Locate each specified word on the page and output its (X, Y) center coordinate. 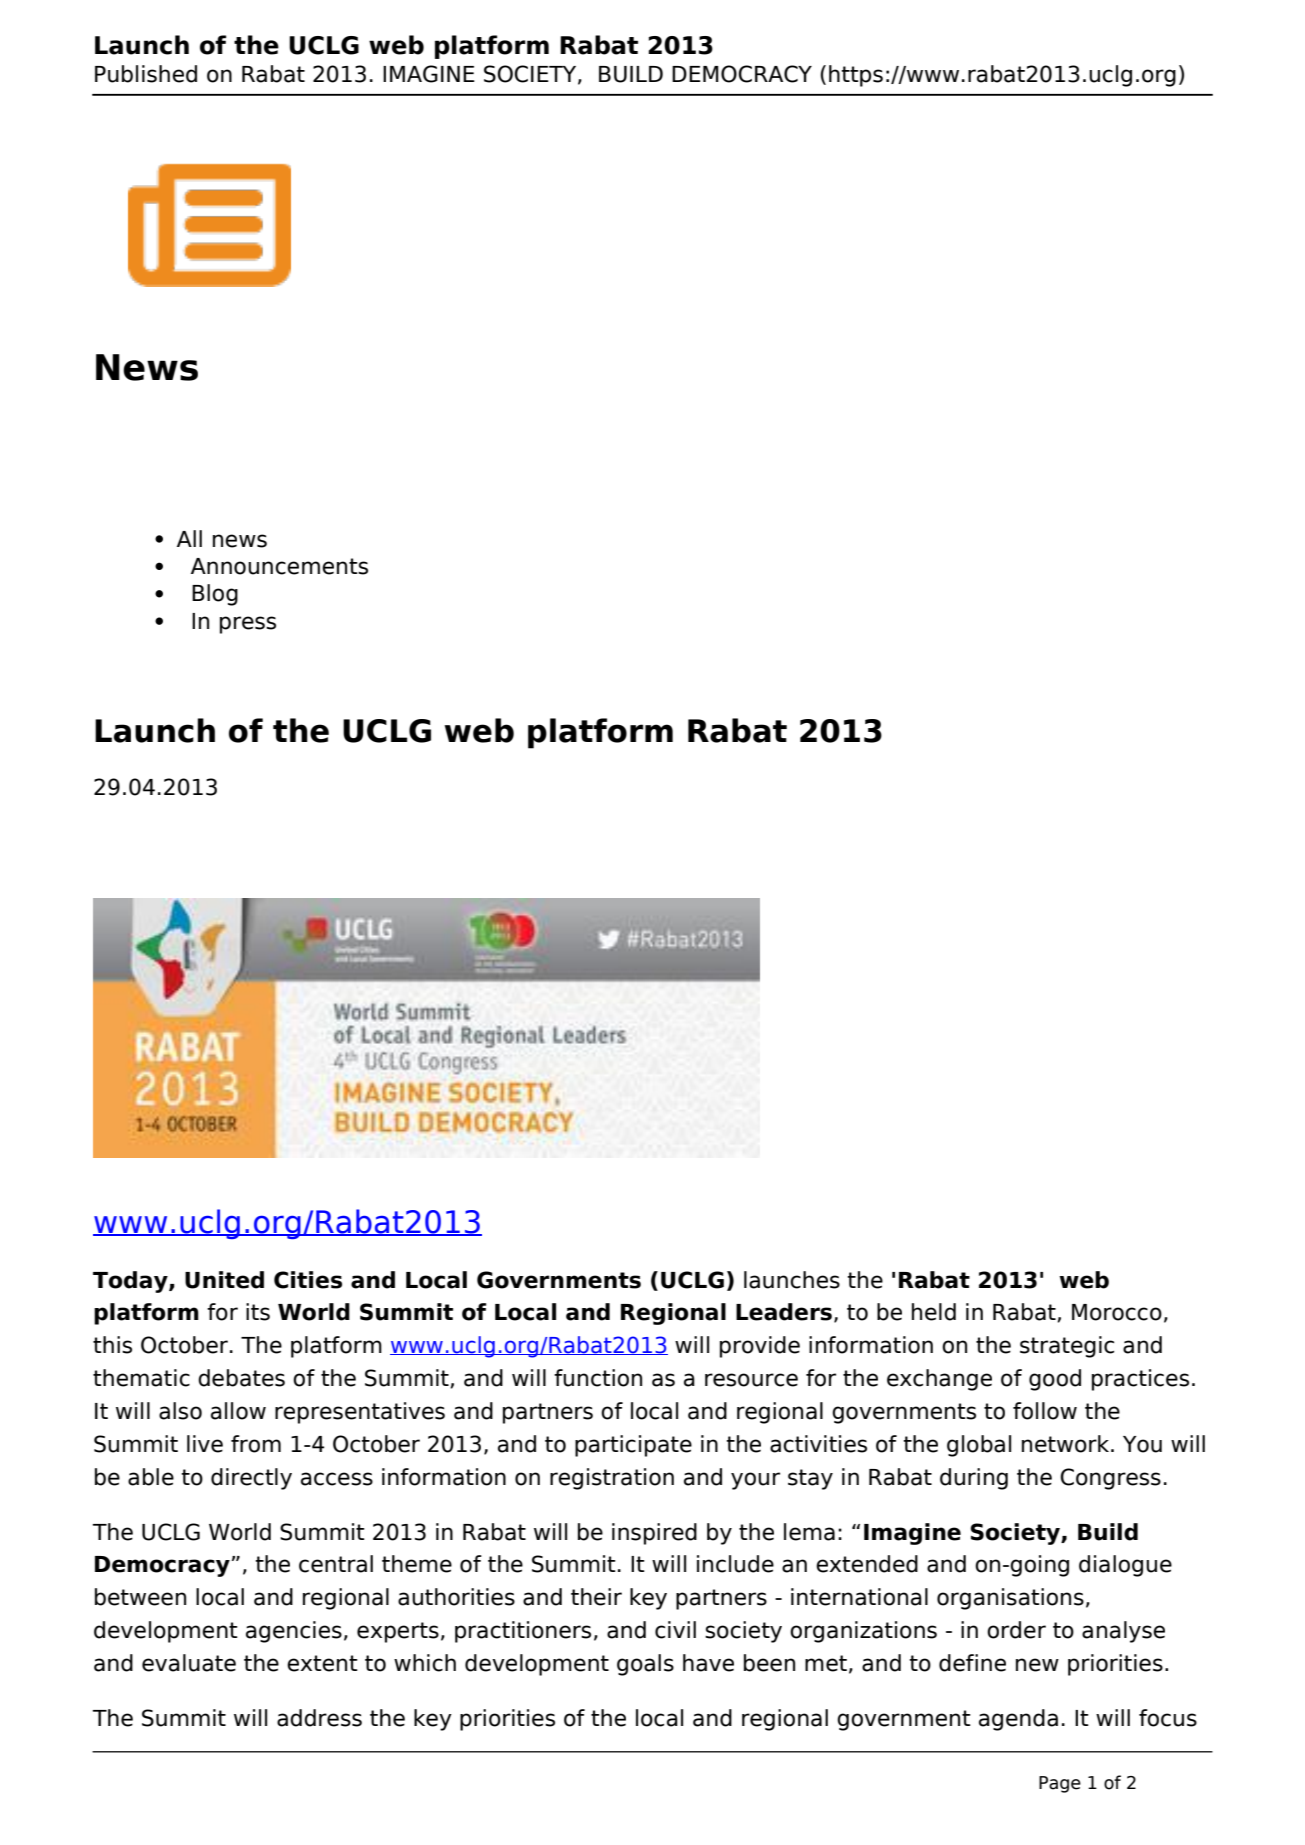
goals (645, 1665)
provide (760, 1347)
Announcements (279, 566)
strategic (1067, 1347)
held (934, 1312)
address (319, 1718)
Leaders (784, 1312)
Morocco (1117, 1312)
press (248, 625)
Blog (215, 595)
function (598, 1378)
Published (146, 74)
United (224, 1280)
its (258, 1312)
